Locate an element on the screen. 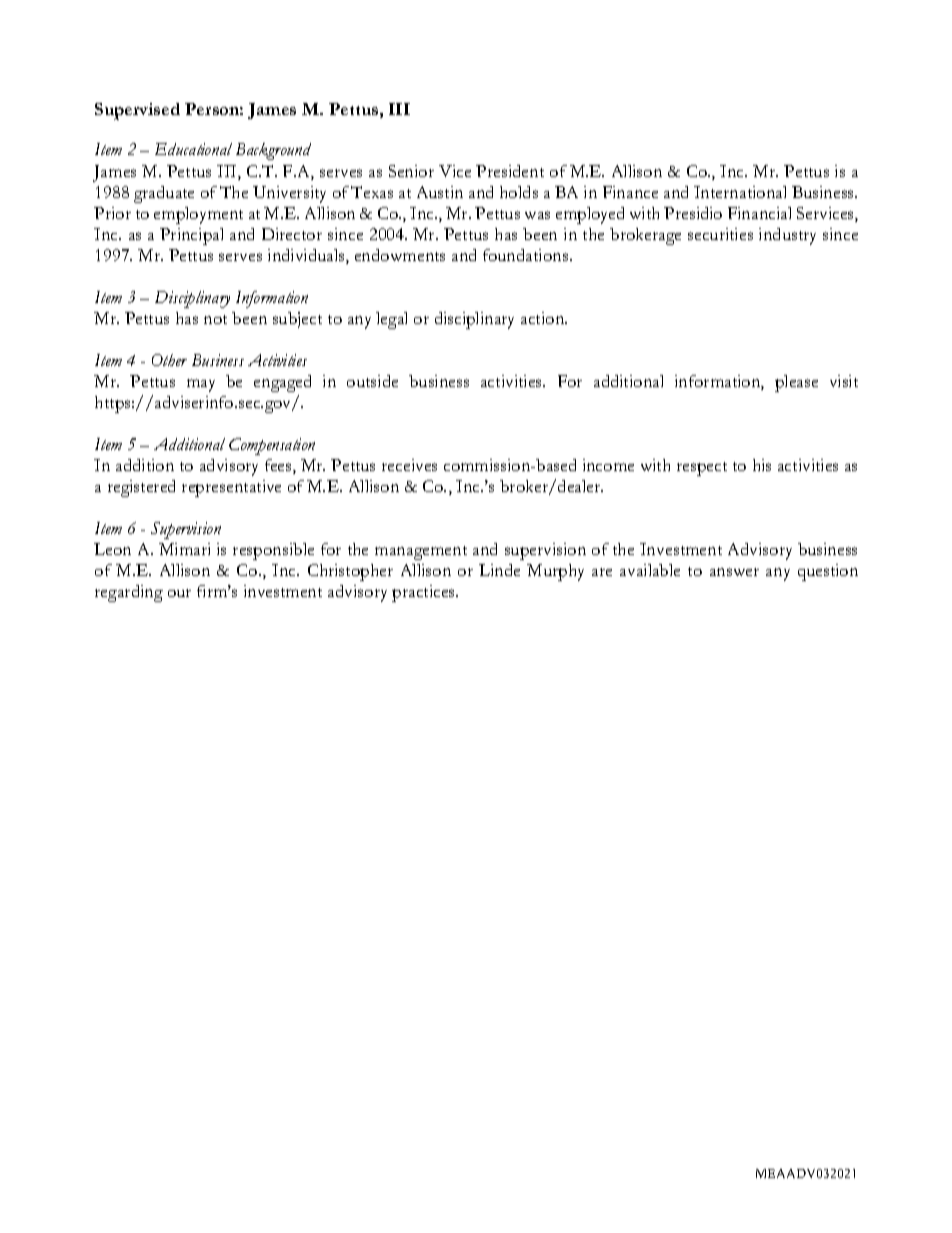  outside is located at coordinates (372, 381).
